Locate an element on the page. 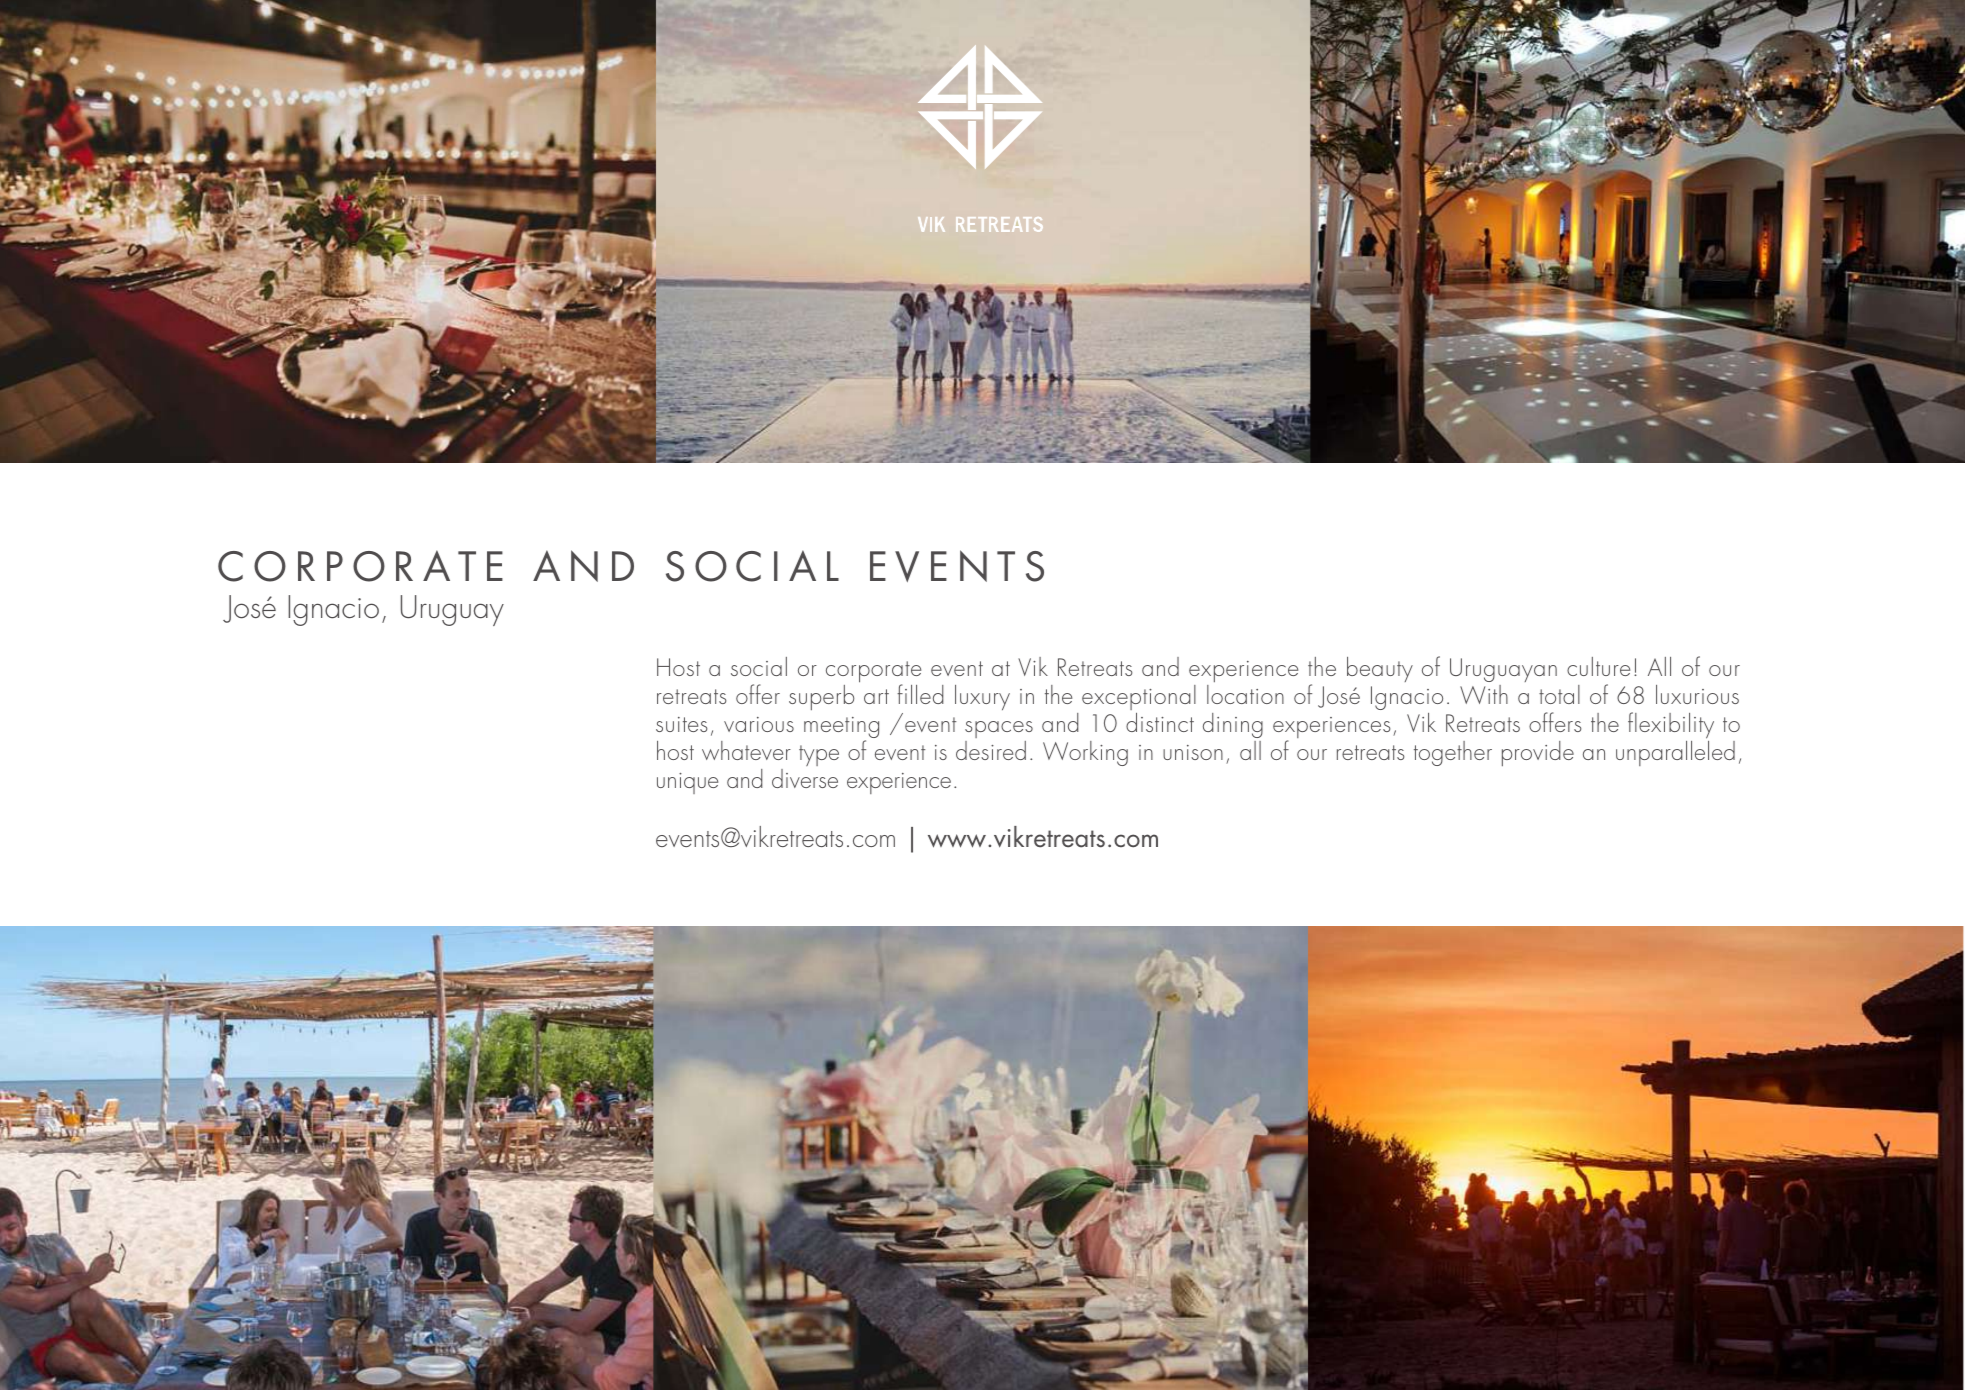  superb is located at coordinates (821, 697).
